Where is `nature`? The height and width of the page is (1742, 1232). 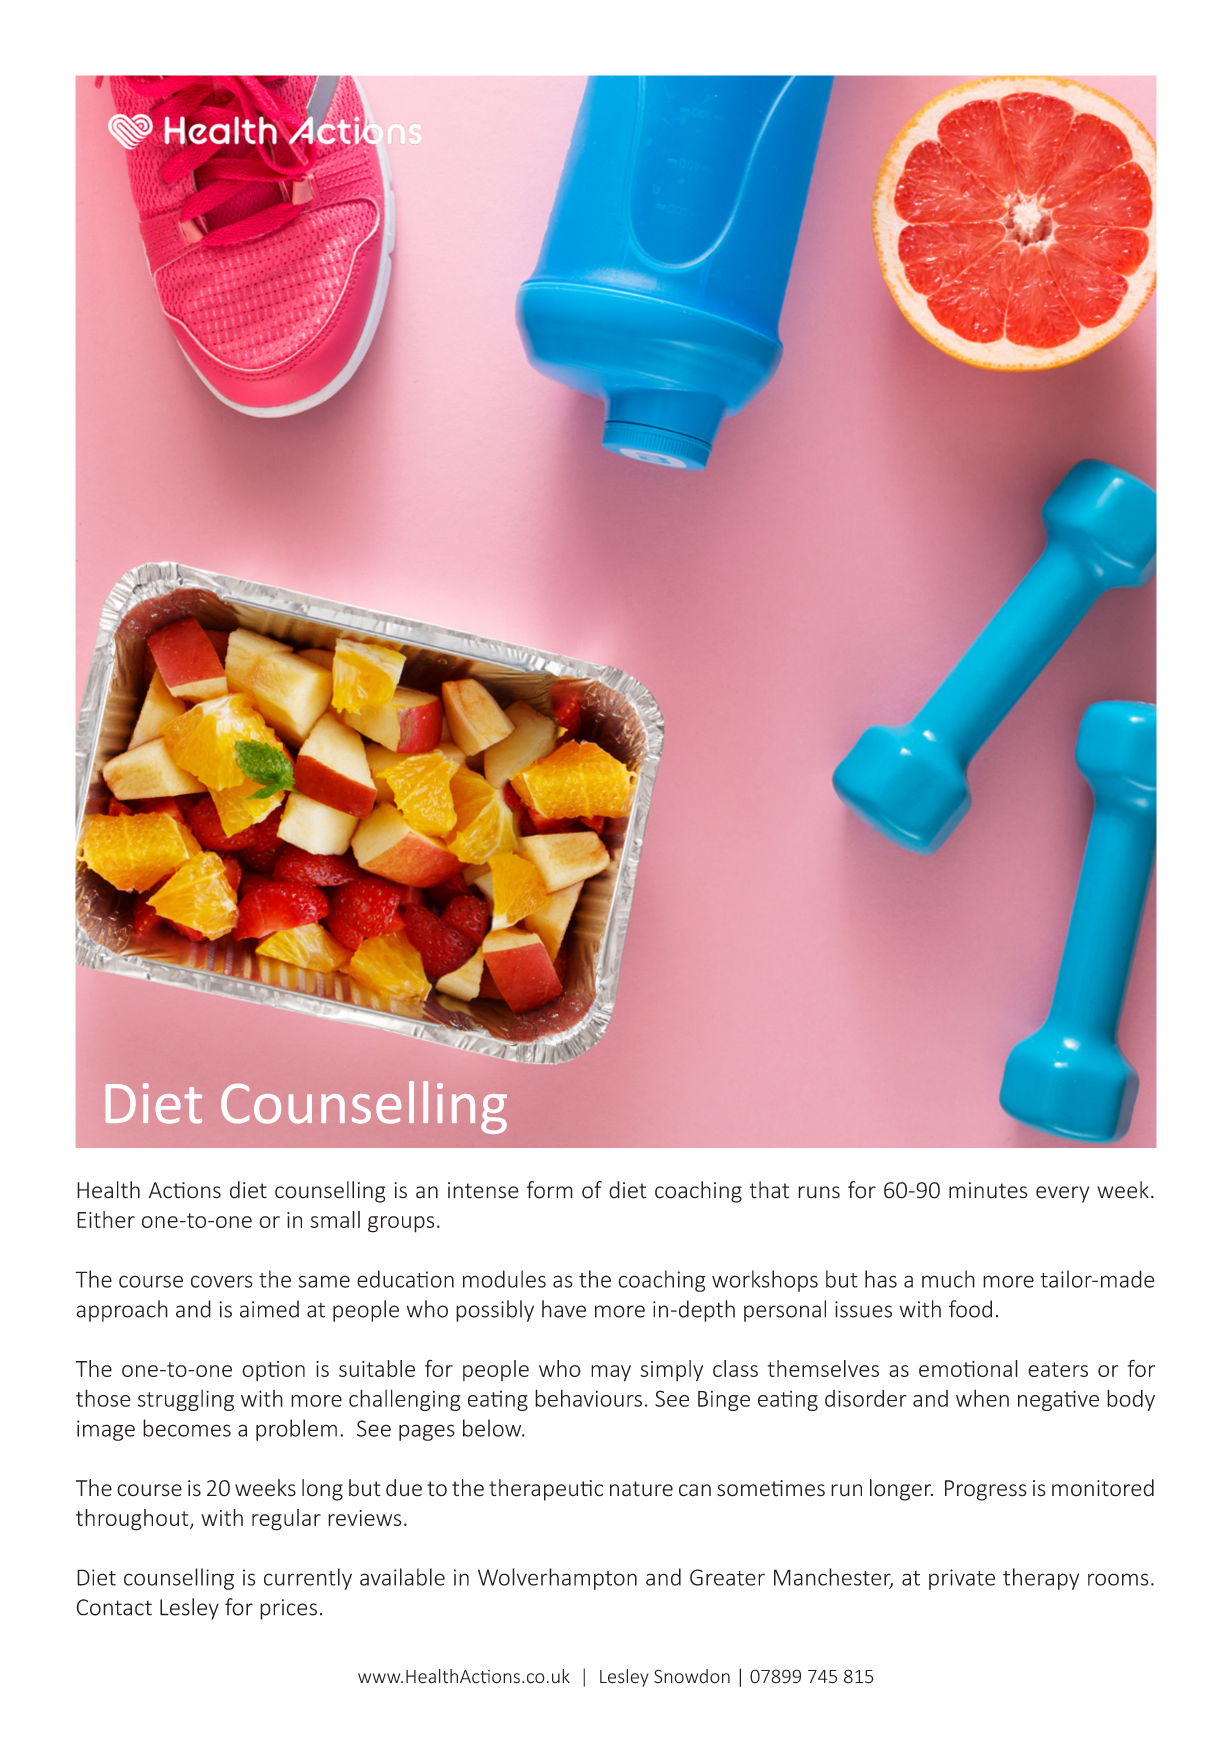
nature is located at coordinates (641, 1489).
